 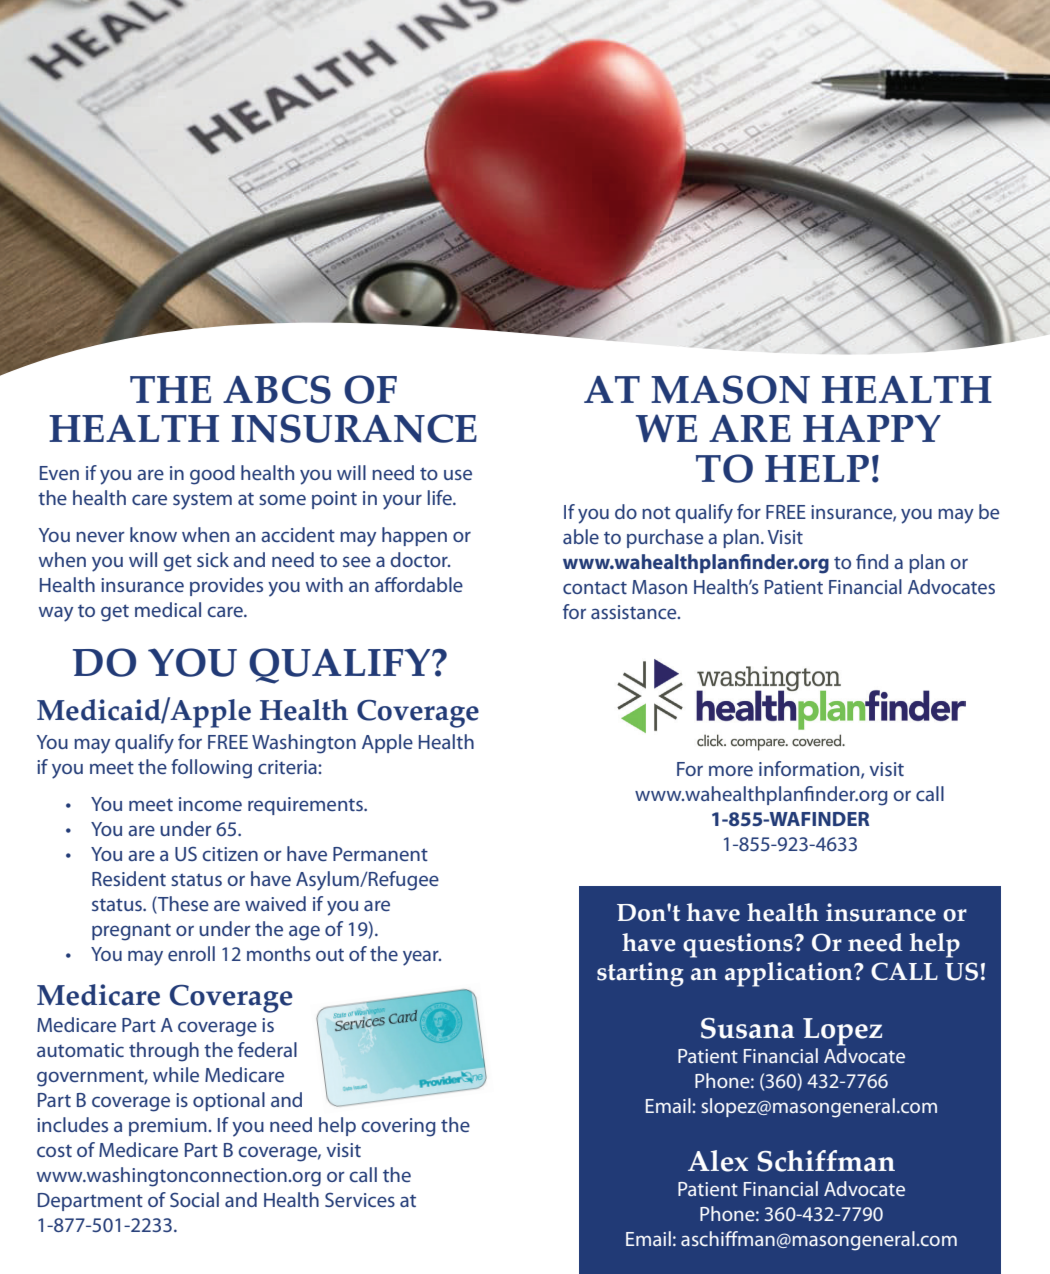 What do you see at coordinates (277, 389) in the image?
I see `ABCS` at bounding box center [277, 389].
